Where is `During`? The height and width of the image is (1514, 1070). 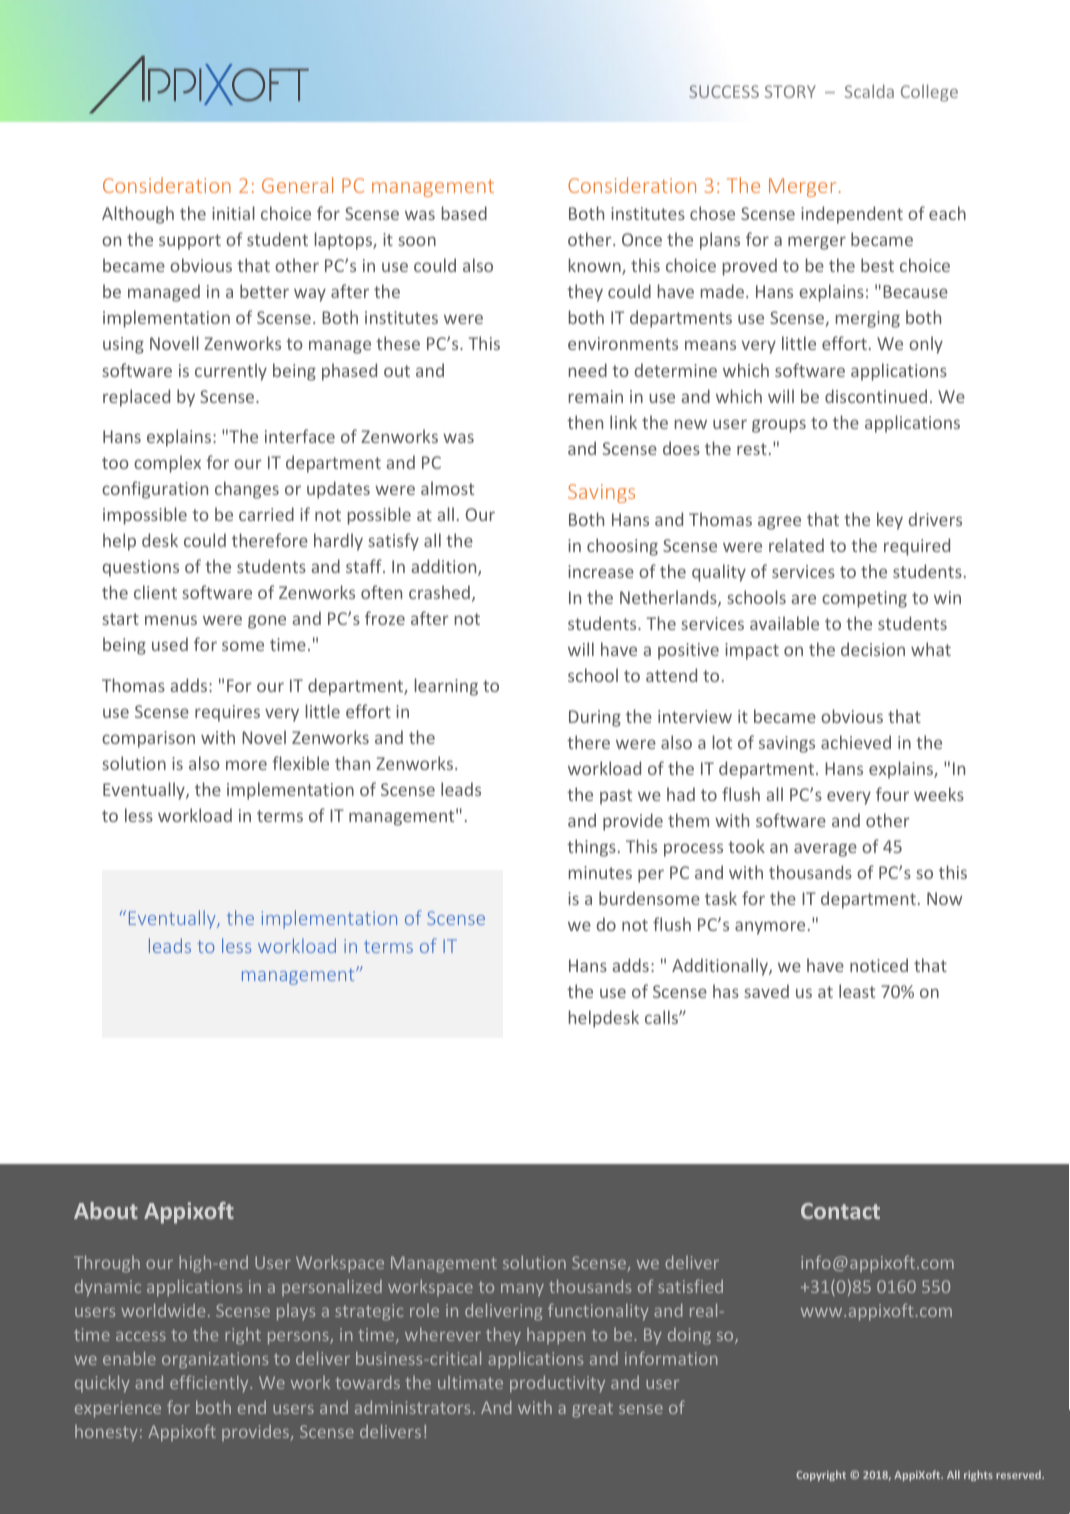 During is located at coordinates (595, 718).
